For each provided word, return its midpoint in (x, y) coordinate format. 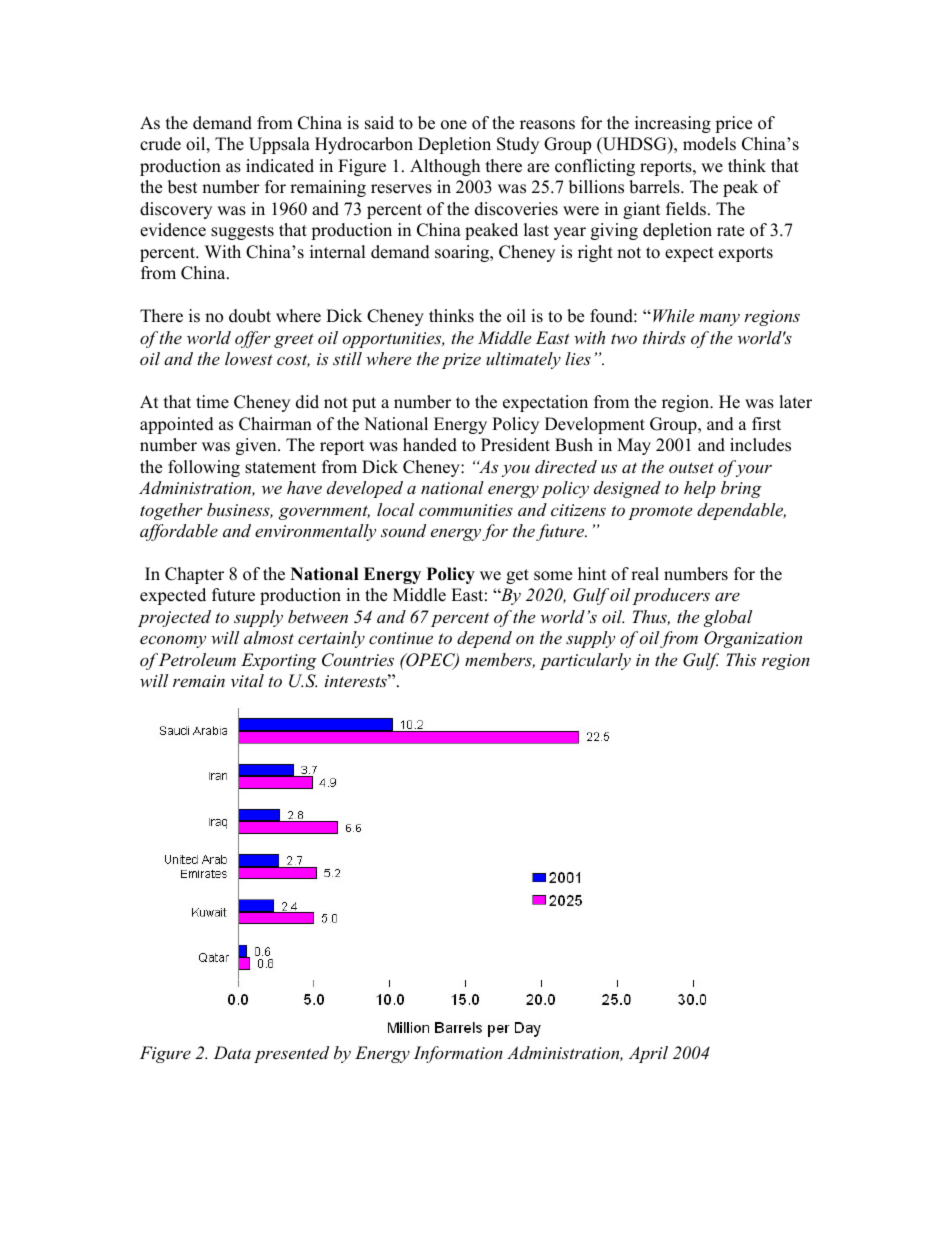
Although (445, 167)
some (553, 576)
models (709, 144)
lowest (249, 358)
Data (232, 1052)
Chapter (194, 575)
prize (461, 361)
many (719, 319)
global (728, 618)
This (741, 659)
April (648, 1054)
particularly (585, 661)
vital (247, 680)
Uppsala (279, 145)
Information (458, 1054)
